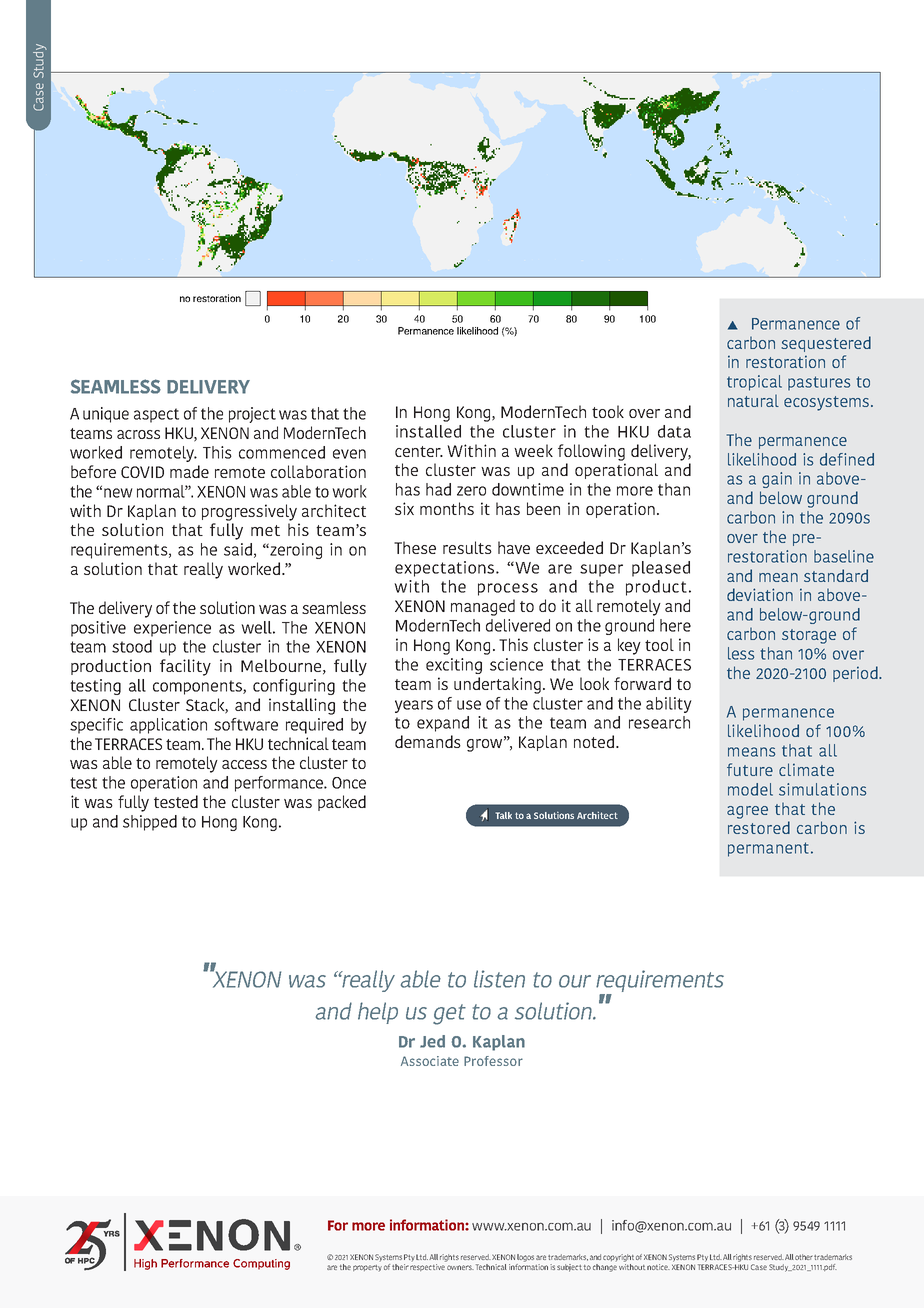 The width and height of the image is (924, 1308). I want to click on permanent, so click(768, 849).
